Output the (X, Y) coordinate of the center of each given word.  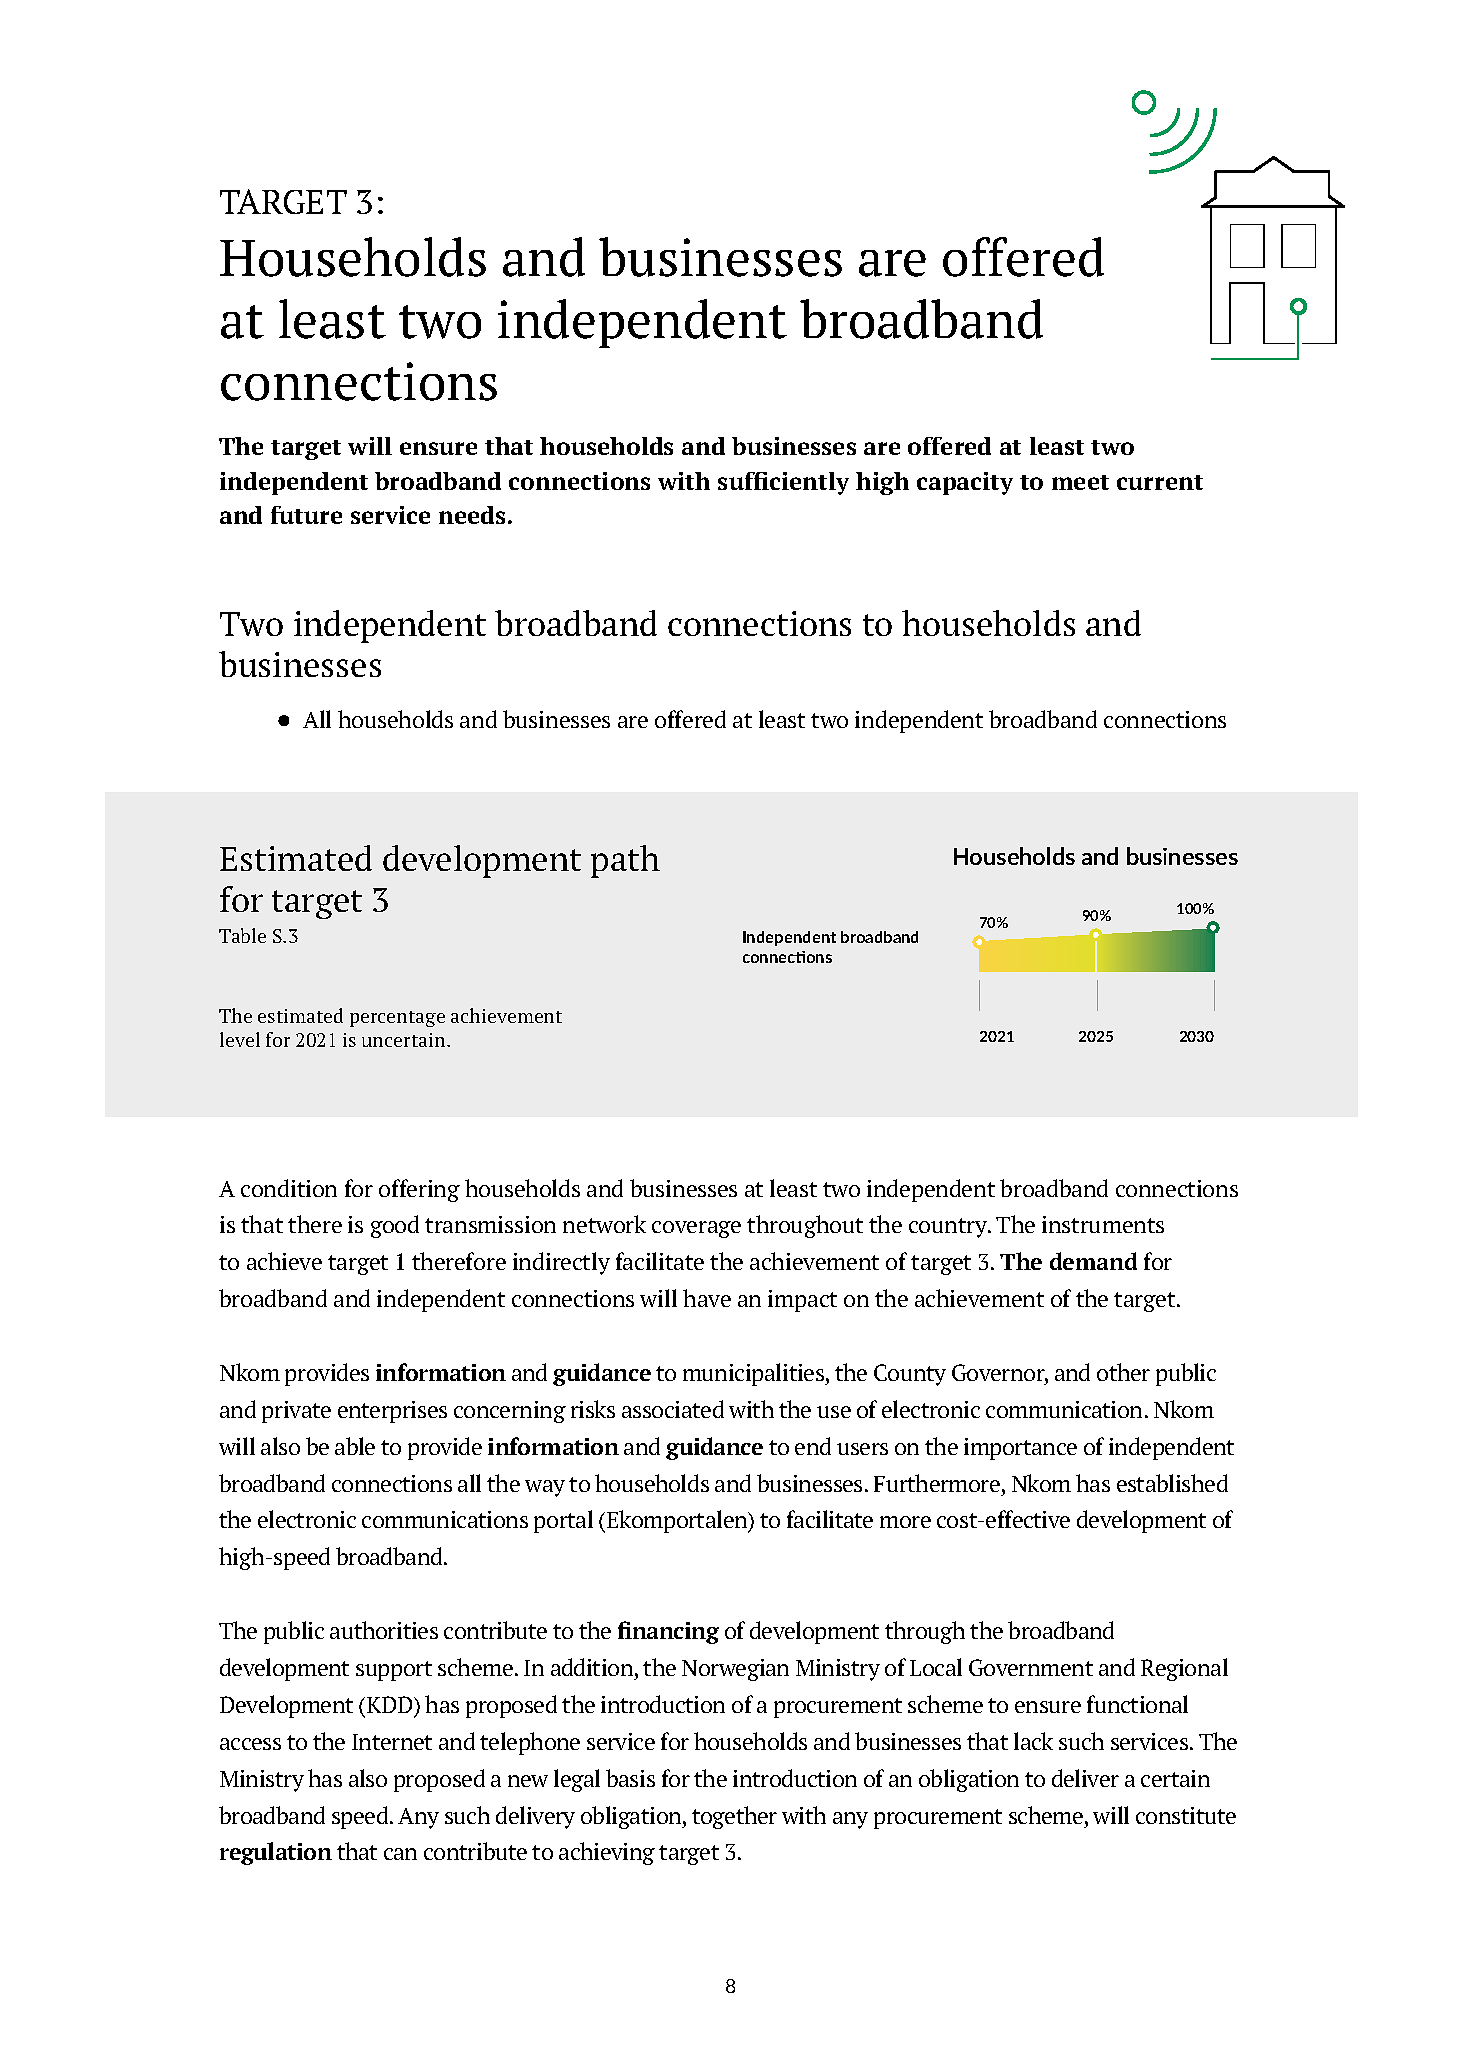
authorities (384, 1630)
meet (1080, 482)
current (1160, 482)
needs (472, 515)
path (625, 861)
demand (1093, 1261)
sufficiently (783, 483)
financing (668, 1632)
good (395, 1226)
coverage (696, 1229)
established (1172, 1483)
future (306, 515)
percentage (397, 1019)
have (707, 1298)
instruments (1103, 1224)
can (400, 1854)
